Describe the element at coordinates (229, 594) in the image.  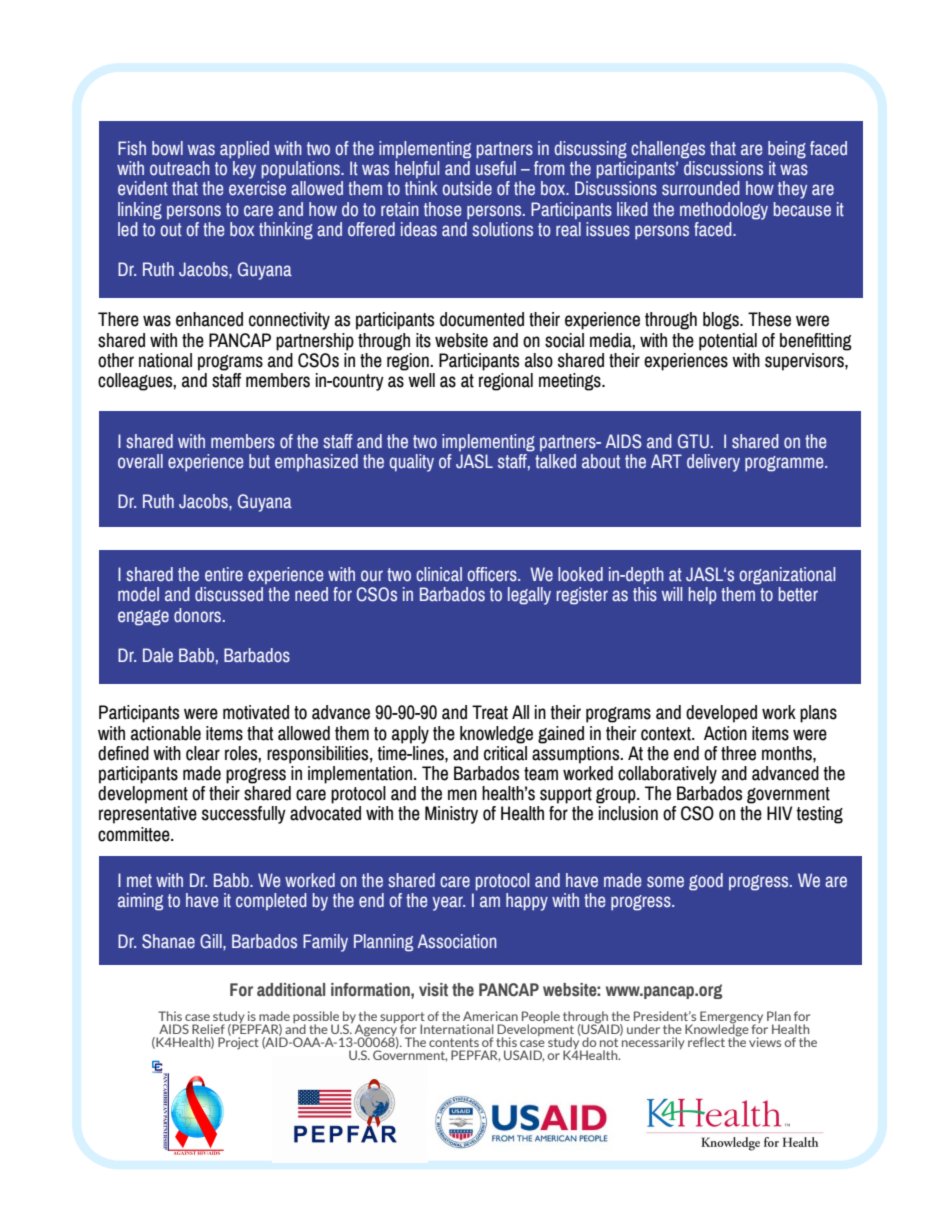
I see `discussed` at that location.
